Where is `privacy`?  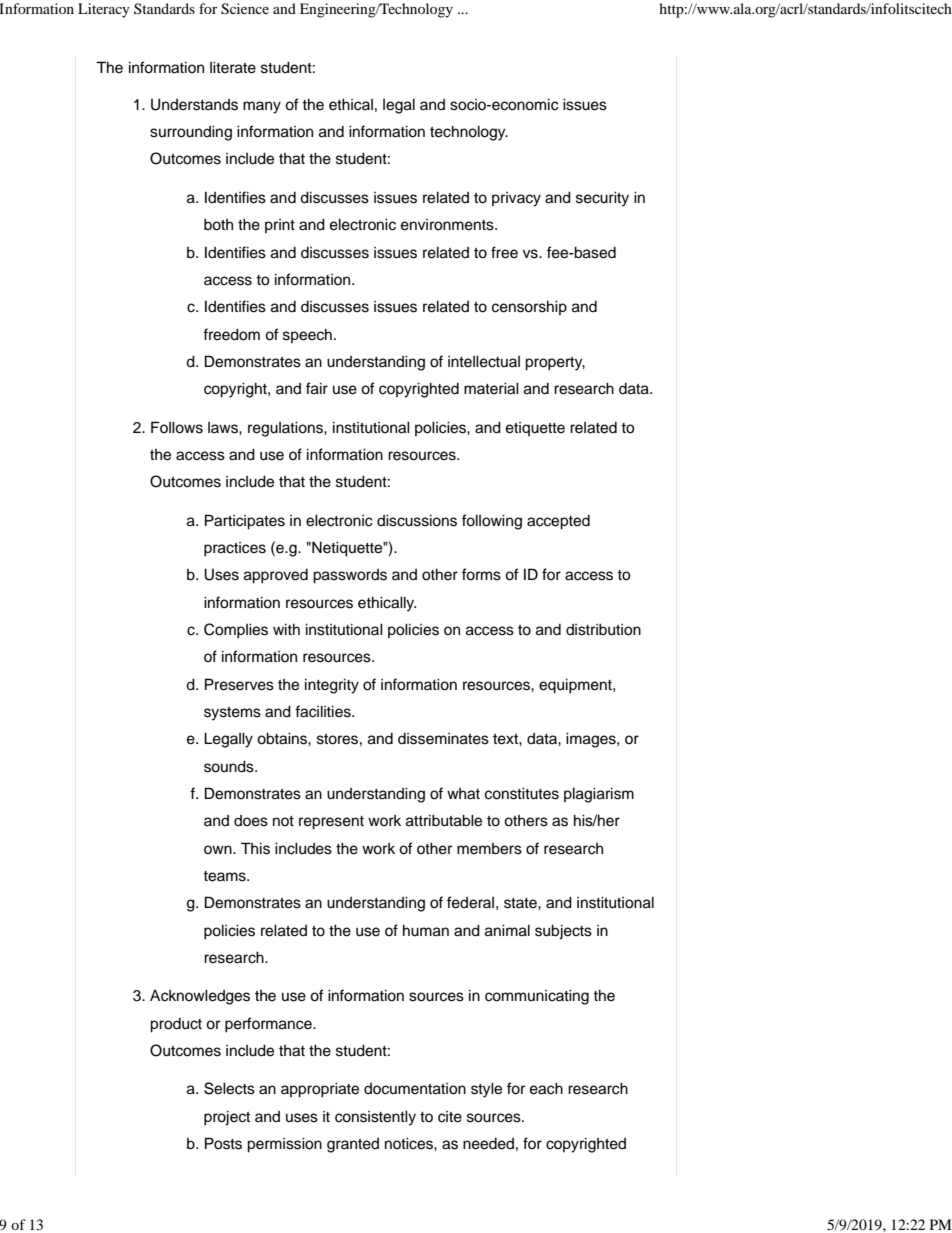
privacy is located at coordinates (516, 199).
